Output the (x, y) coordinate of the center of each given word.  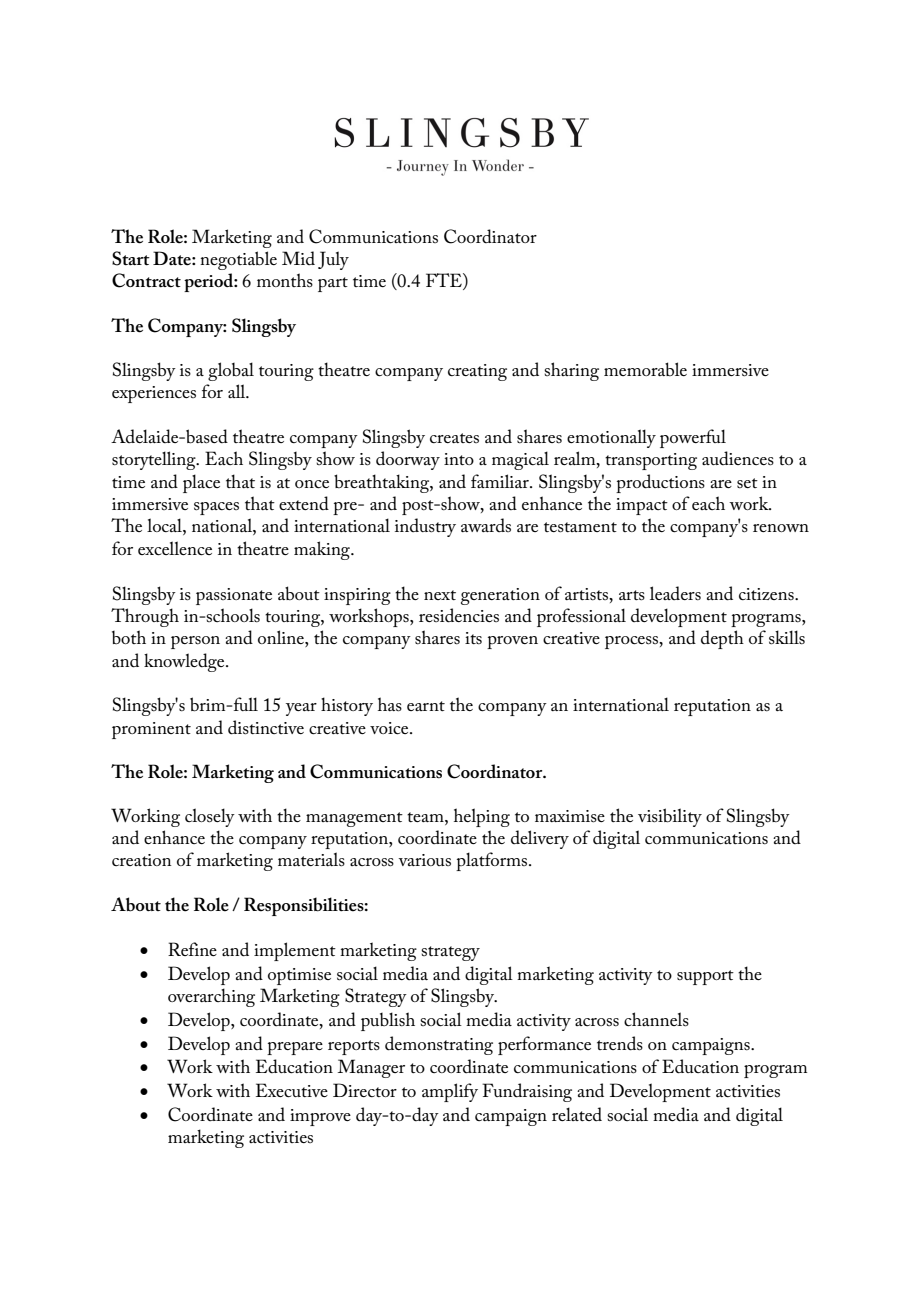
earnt (426, 706)
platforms (493, 861)
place (201, 483)
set (747, 483)
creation (141, 860)
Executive (292, 1090)
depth (722, 639)
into (459, 459)
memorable (645, 369)
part (333, 284)
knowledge (185, 662)
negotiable (238, 260)
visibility (670, 817)
